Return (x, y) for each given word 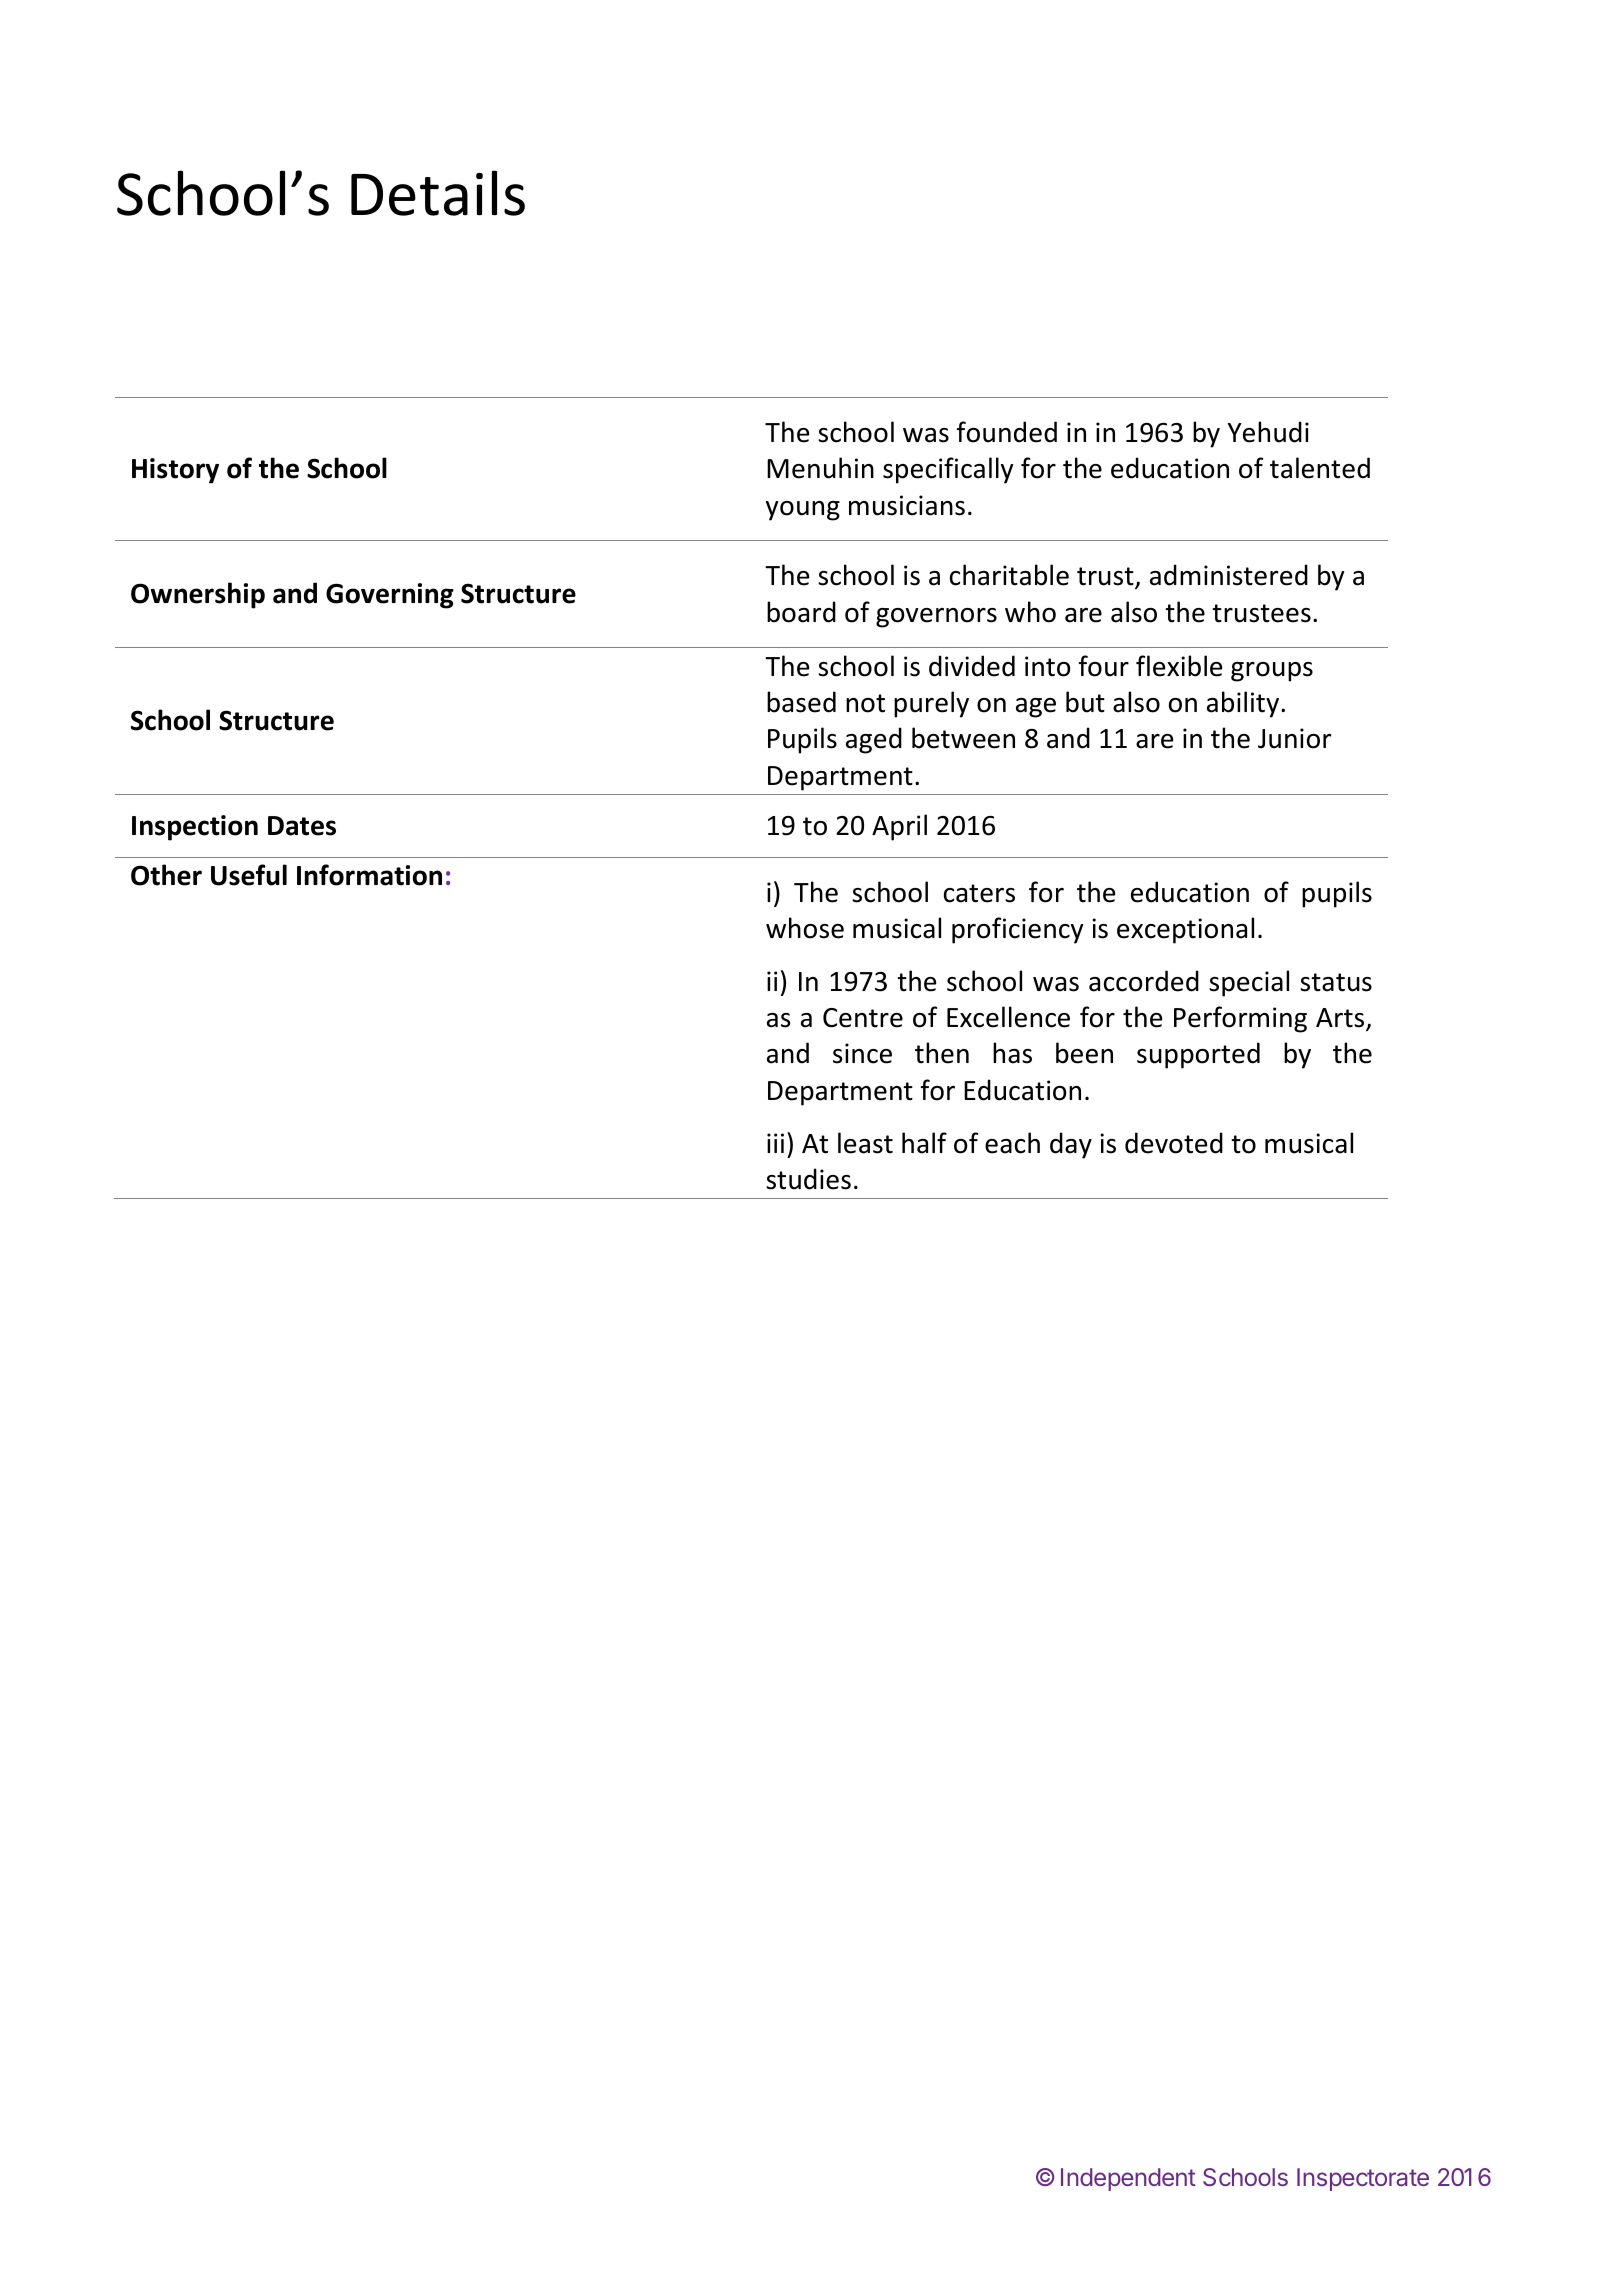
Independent (1128, 2179)
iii (775, 1143)
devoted (1174, 1143)
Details (438, 193)
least (865, 1143)
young (803, 511)
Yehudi (1268, 432)
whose (805, 928)
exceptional (1185, 930)
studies (808, 1179)
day (1071, 1145)
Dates (302, 826)
